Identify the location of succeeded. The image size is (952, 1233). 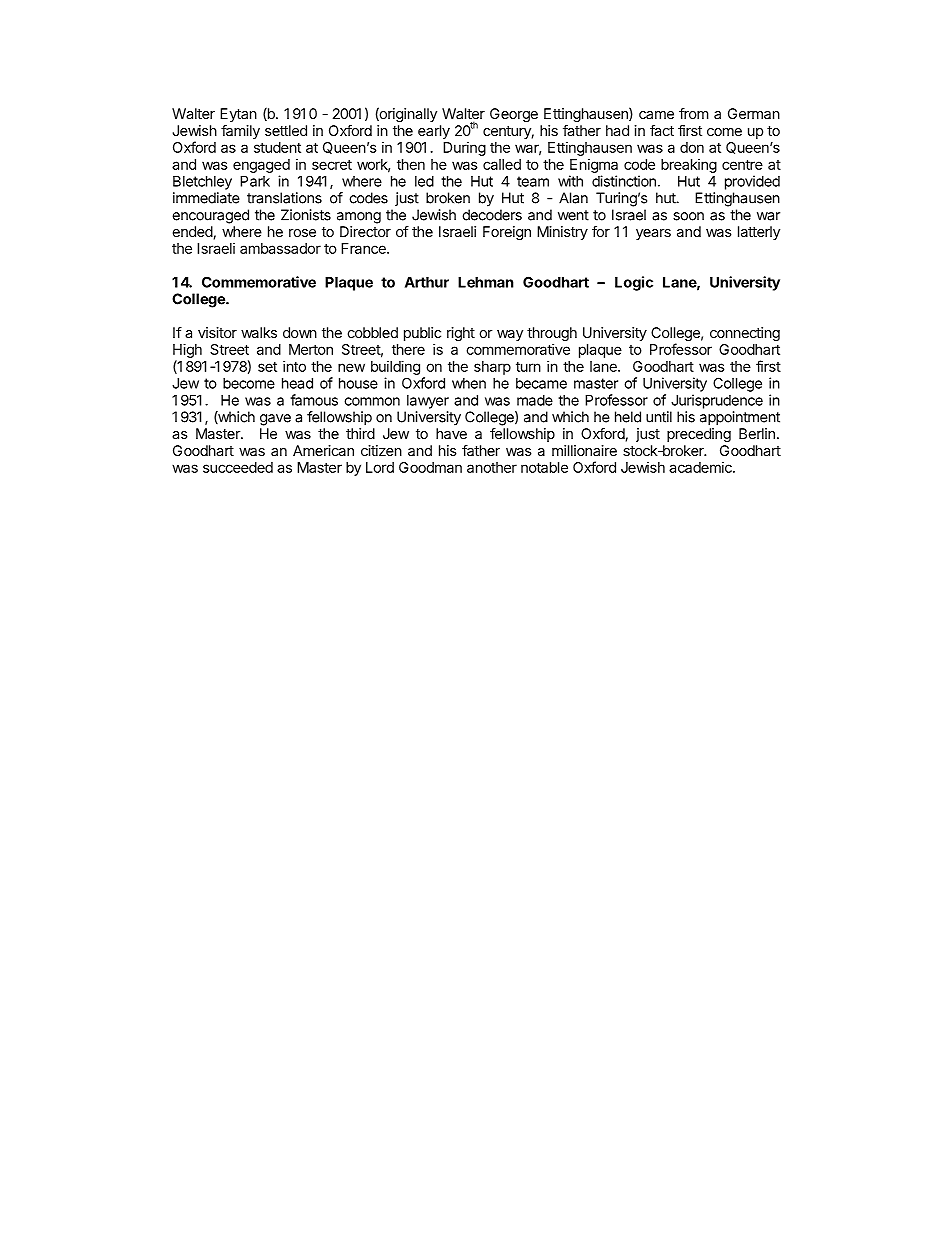
(238, 467).
